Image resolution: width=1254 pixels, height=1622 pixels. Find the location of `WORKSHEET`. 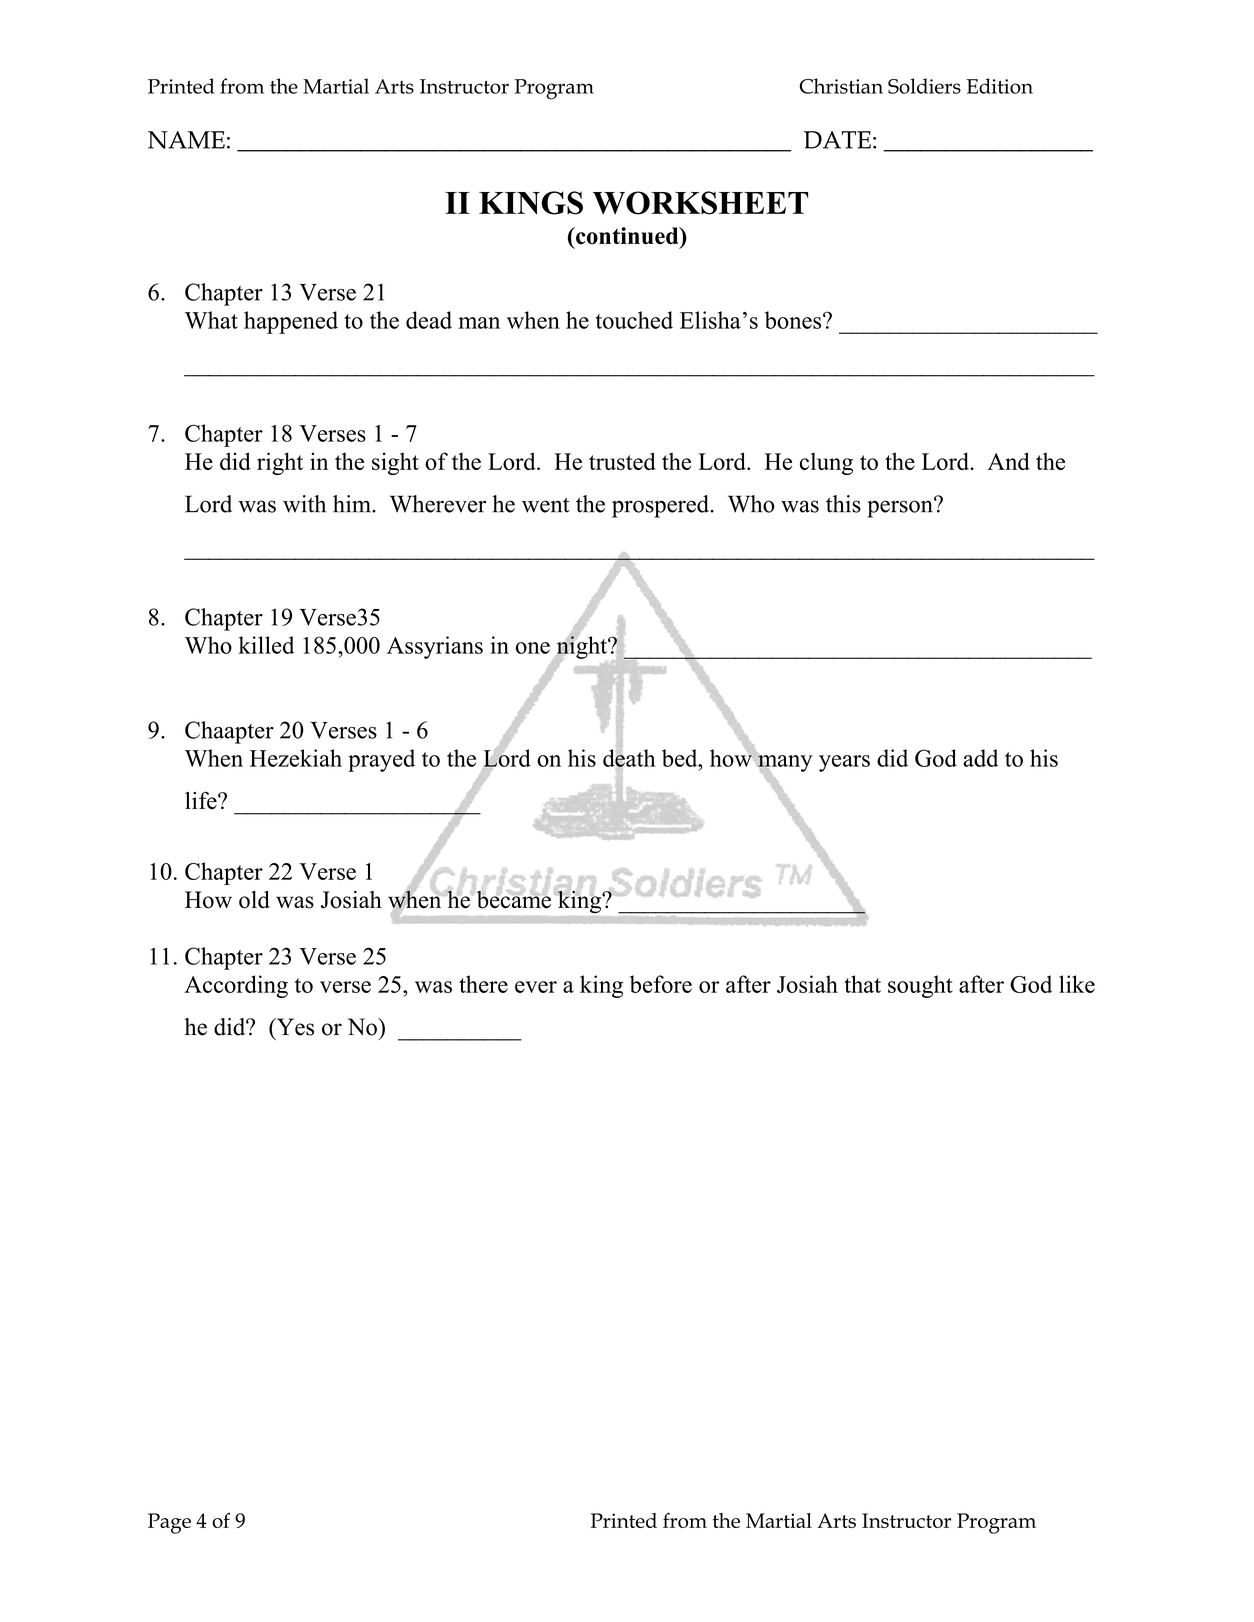

WORKSHEET is located at coordinates (700, 203).
